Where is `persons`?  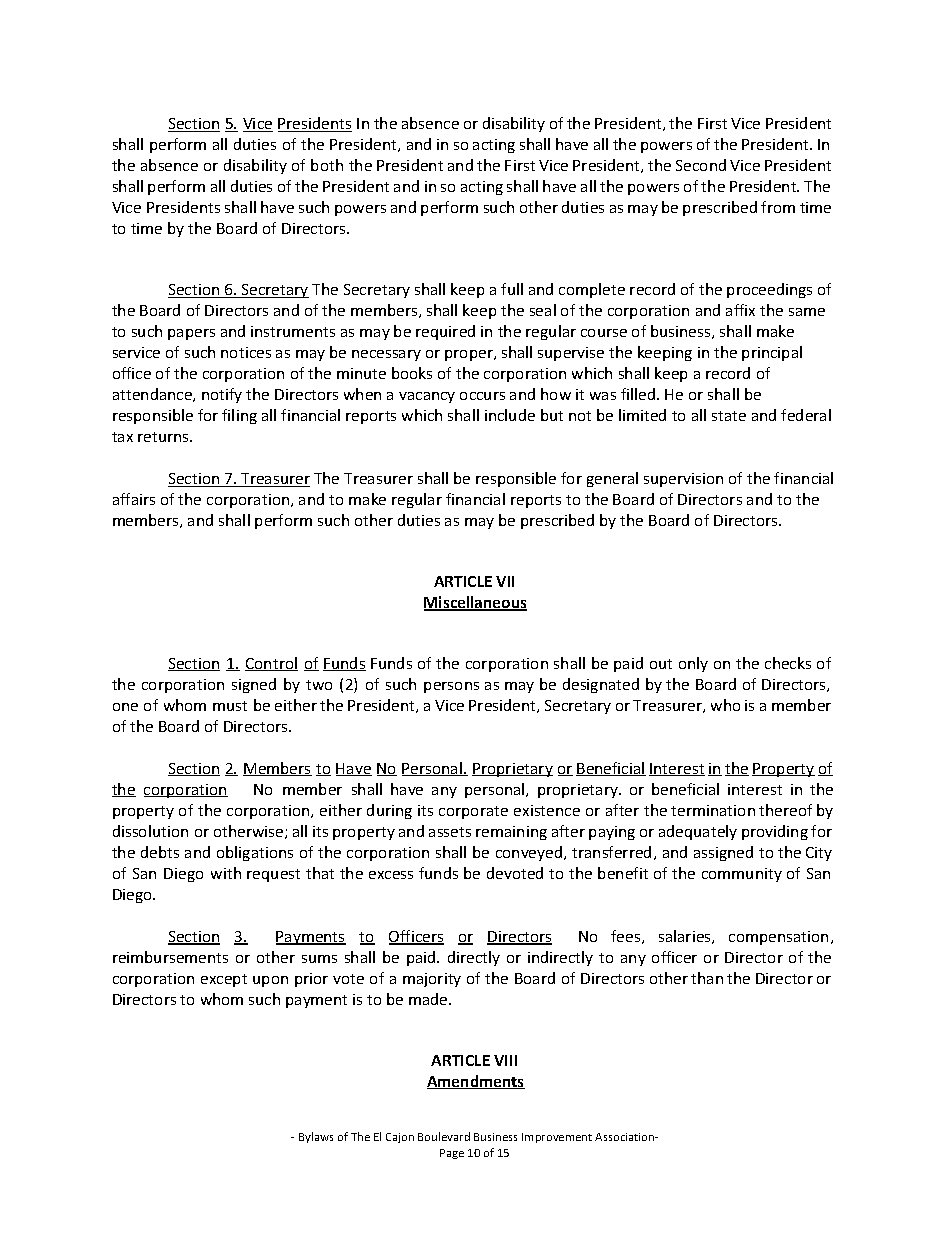 persons is located at coordinates (451, 687).
